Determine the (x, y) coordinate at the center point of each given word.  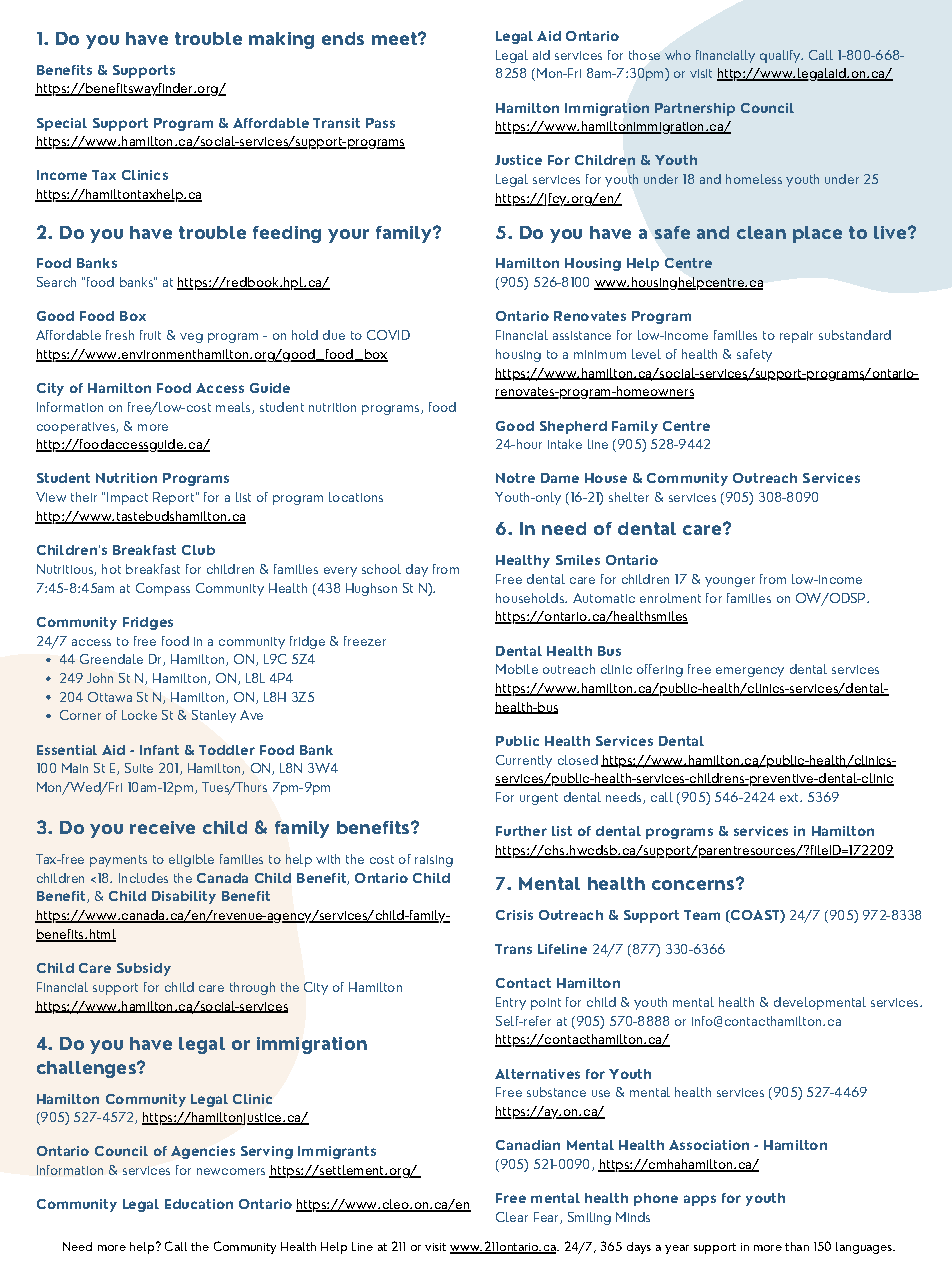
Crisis (514, 915)
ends (343, 38)
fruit (150, 335)
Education (199, 1204)
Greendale (111, 659)
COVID (388, 335)
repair (796, 337)
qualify (781, 56)
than (797, 1246)
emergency (750, 672)
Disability (184, 897)
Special (62, 124)
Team (702, 915)
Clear (512, 1217)
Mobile (517, 669)
